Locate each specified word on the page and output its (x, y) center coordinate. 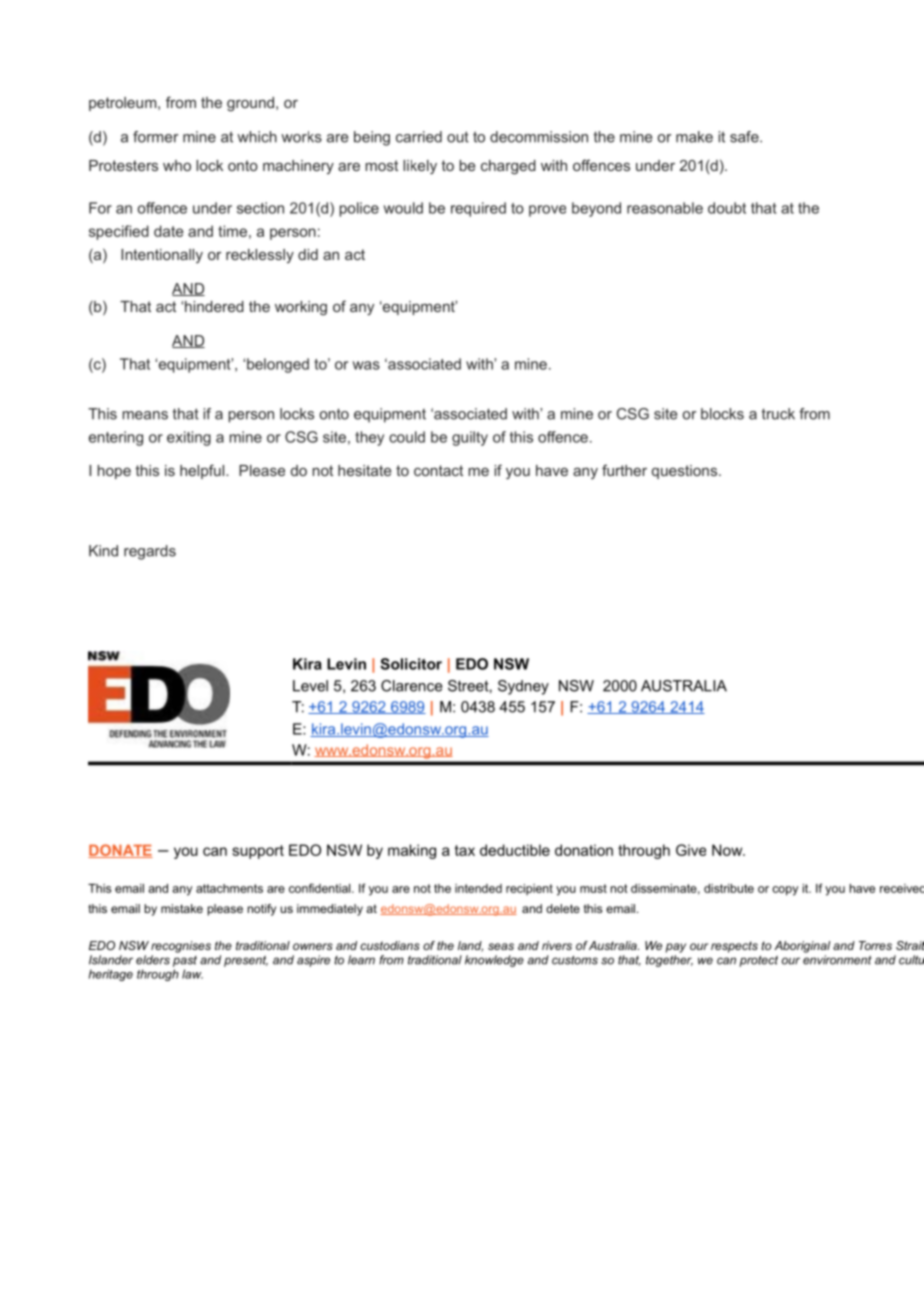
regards (150, 552)
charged (508, 167)
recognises (181, 947)
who (177, 165)
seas (501, 946)
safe (745, 137)
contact (438, 470)
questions (686, 472)
